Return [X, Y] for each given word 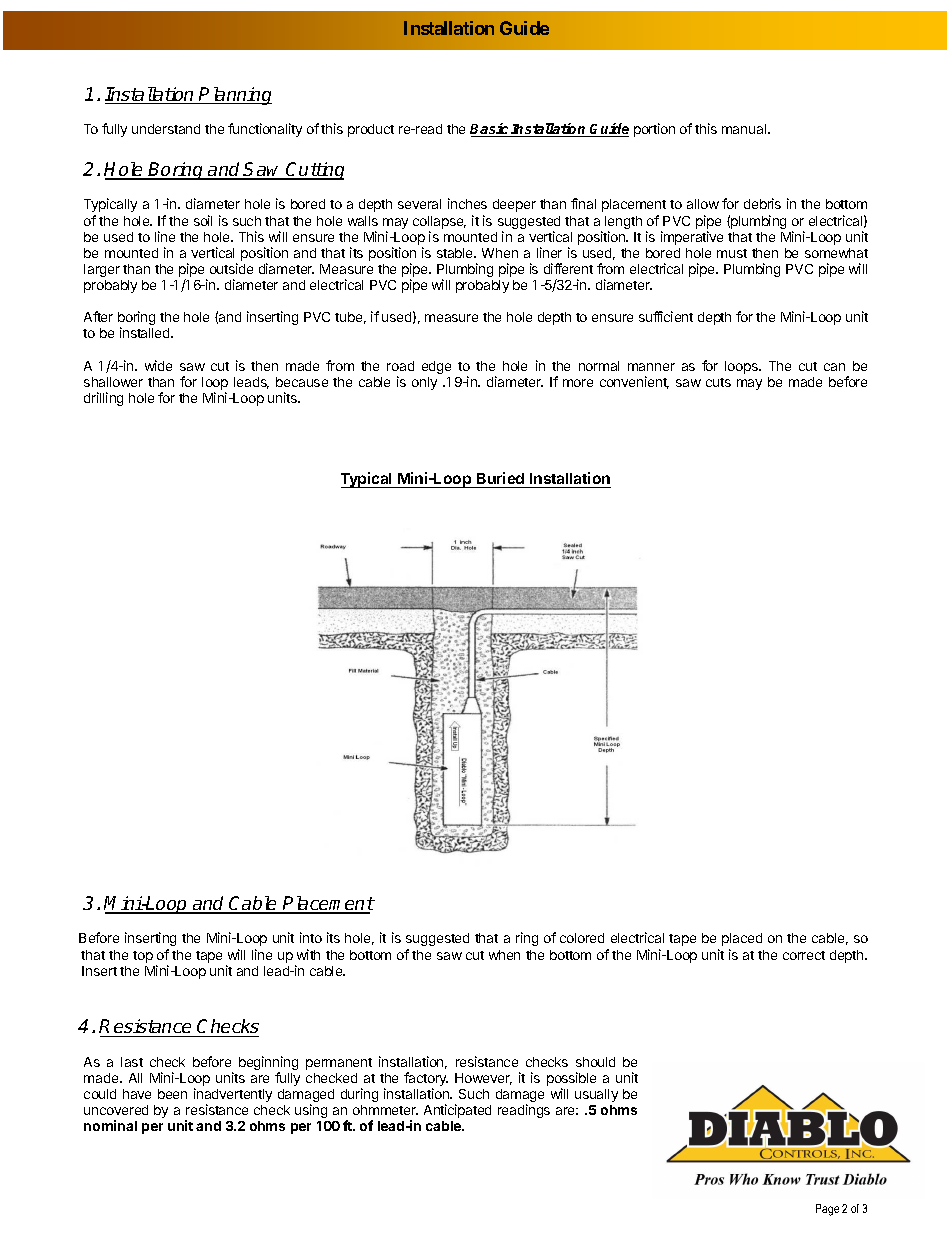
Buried [501, 480]
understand [166, 129]
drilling [103, 399]
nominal [110, 1125]
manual [745, 129]
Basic [490, 130]
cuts [718, 382]
